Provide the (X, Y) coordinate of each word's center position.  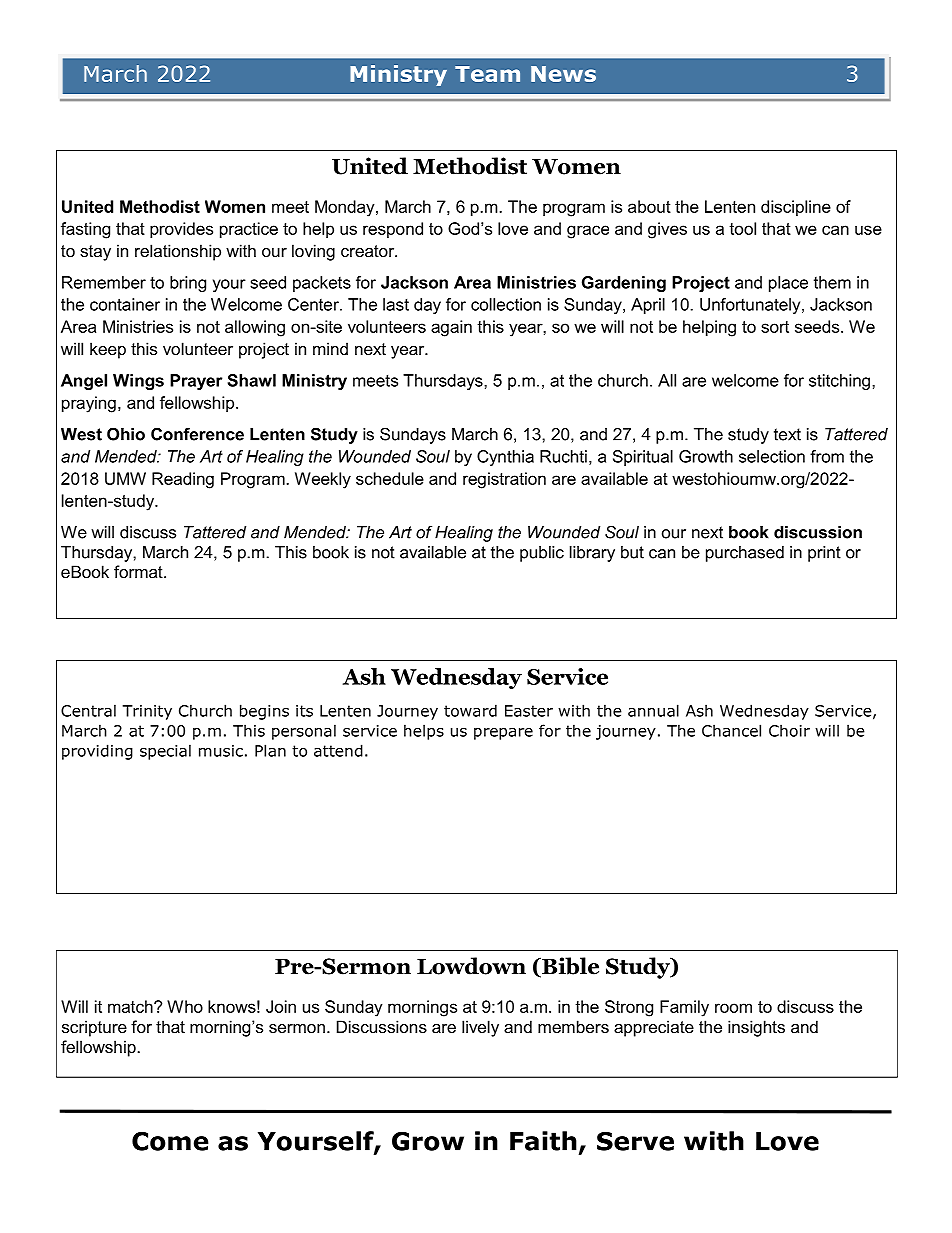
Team (487, 74)
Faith (543, 1141)
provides (181, 230)
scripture (94, 1028)
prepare (503, 734)
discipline (796, 208)
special (165, 752)
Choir (789, 730)
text (787, 434)
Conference (197, 434)
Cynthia (505, 458)
